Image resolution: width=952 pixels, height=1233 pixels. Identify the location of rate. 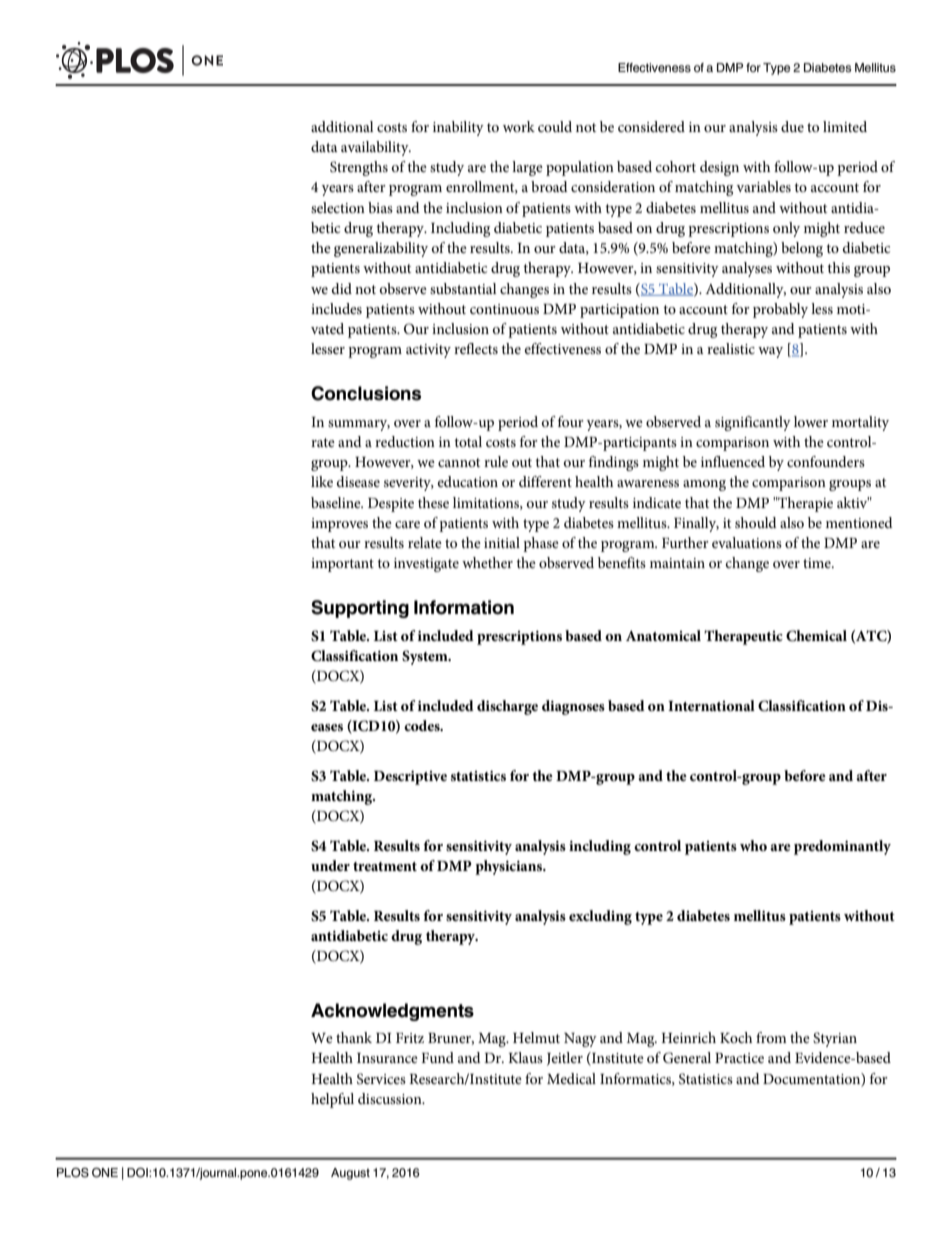
(323, 442).
